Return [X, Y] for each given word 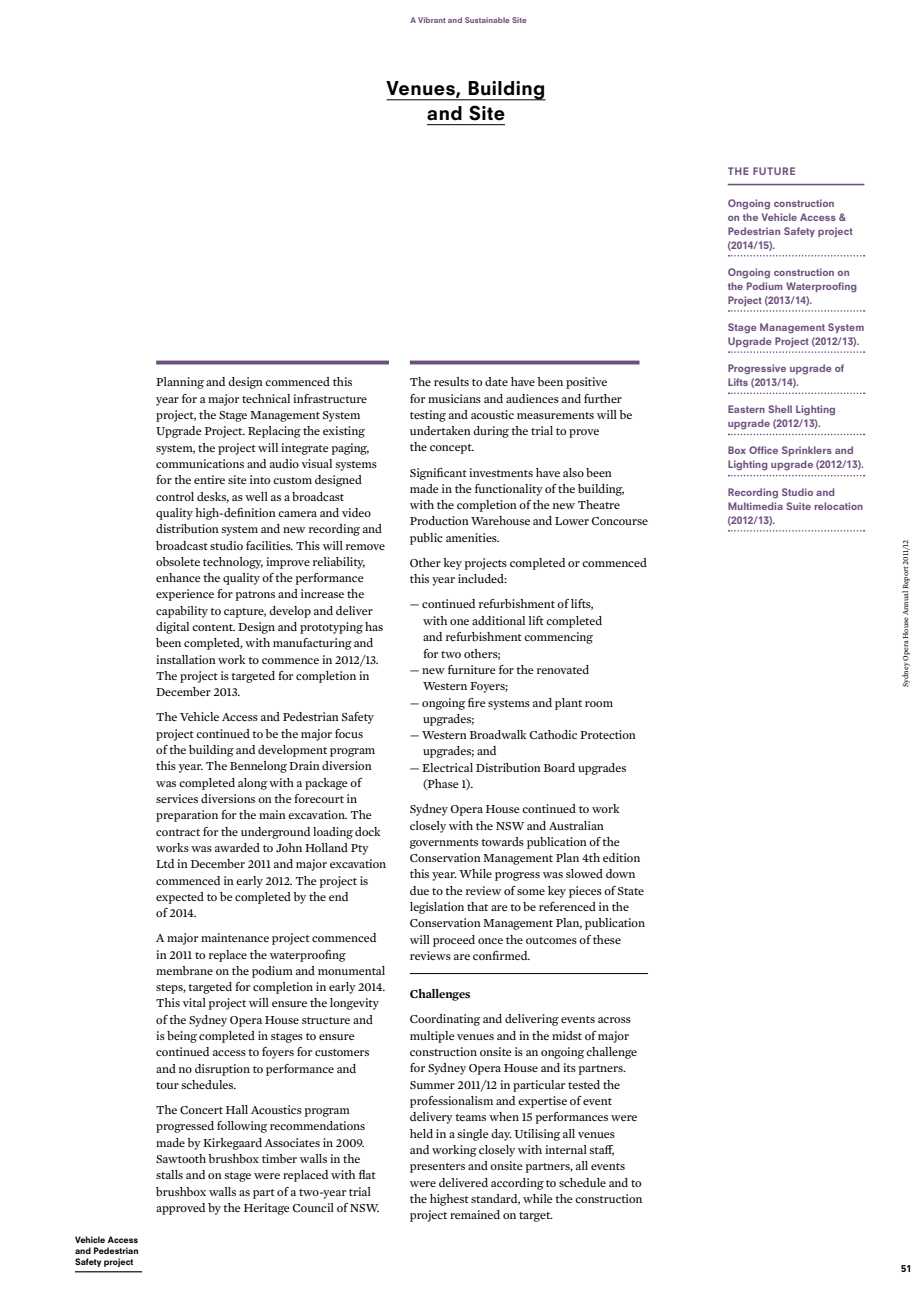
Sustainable [487, 20]
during [491, 432]
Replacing [274, 432]
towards [502, 841]
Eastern [746, 409]
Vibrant [432, 20]
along [252, 784]
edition [621, 857]
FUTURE [774, 171]
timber [279, 1158]
